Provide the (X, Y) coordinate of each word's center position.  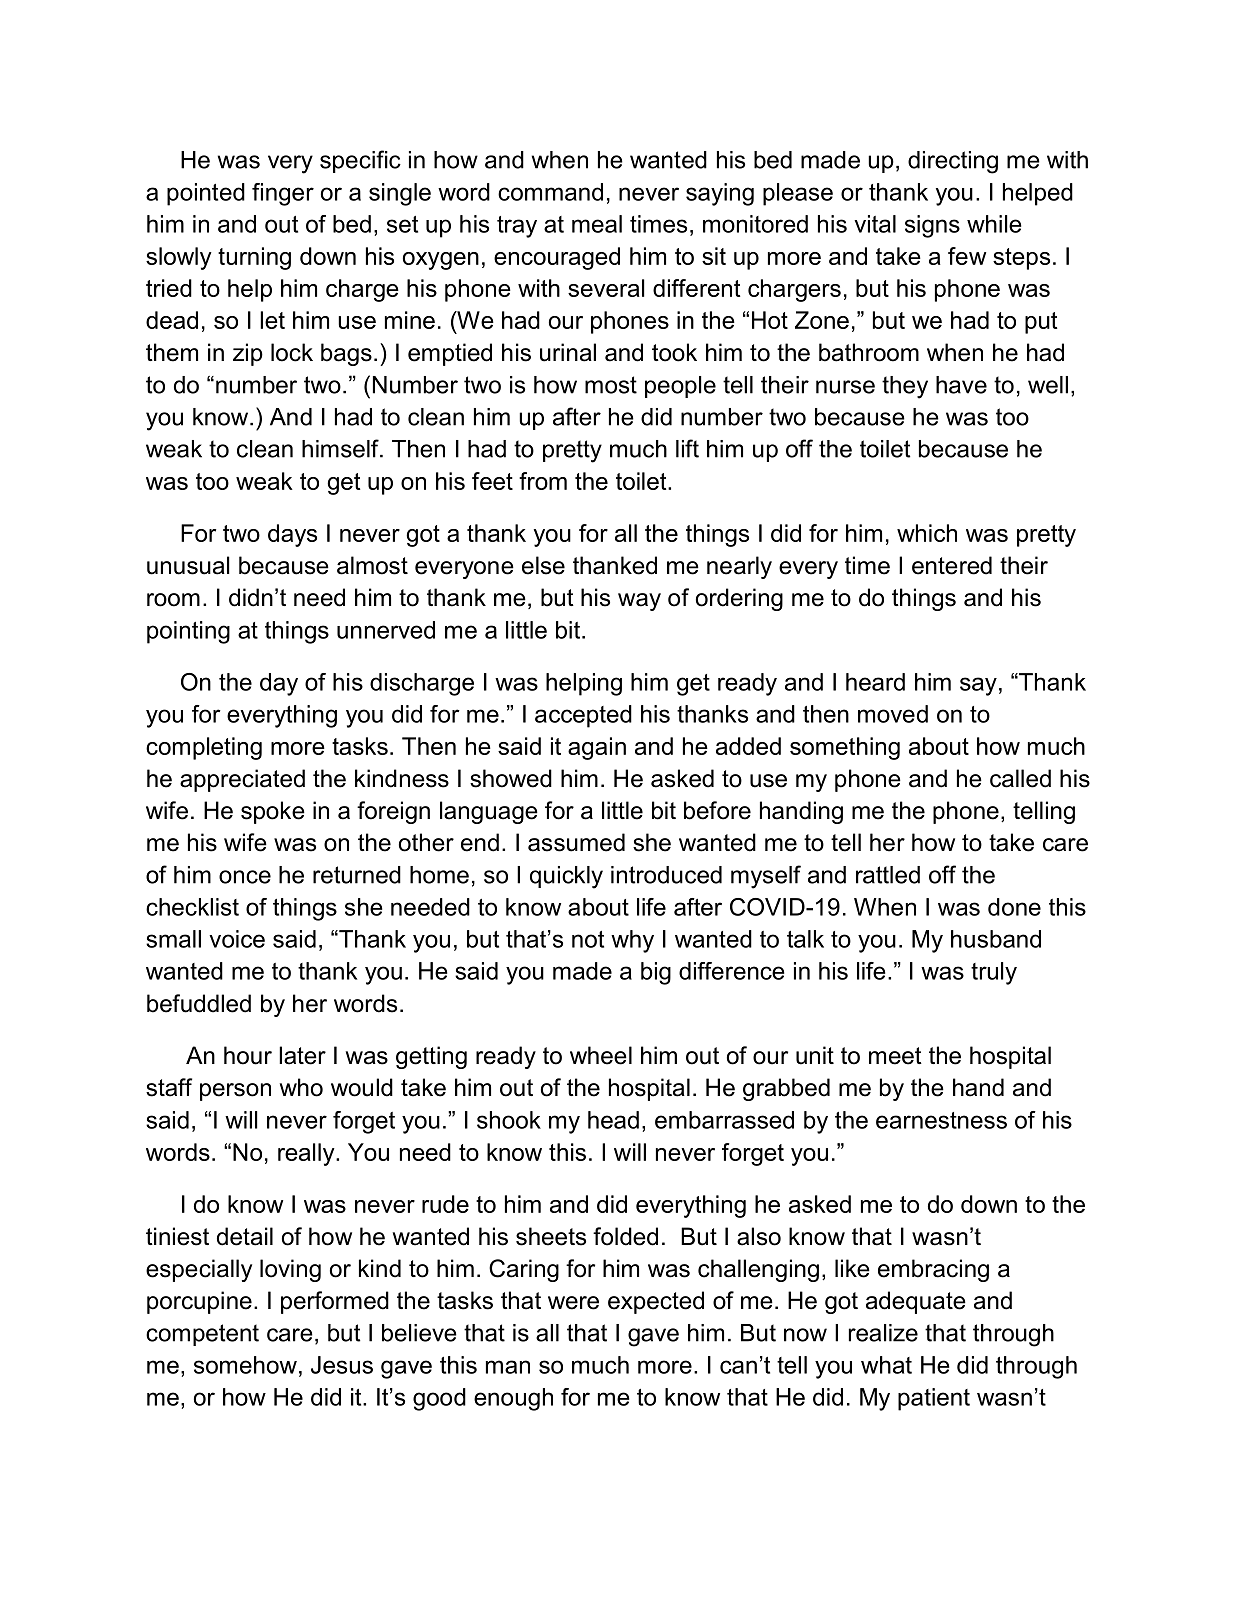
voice (237, 939)
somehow (245, 1365)
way (639, 602)
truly (994, 973)
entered (952, 565)
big (656, 973)
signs (932, 226)
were (573, 1303)
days (292, 535)
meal (597, 224)
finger (283, 194)
